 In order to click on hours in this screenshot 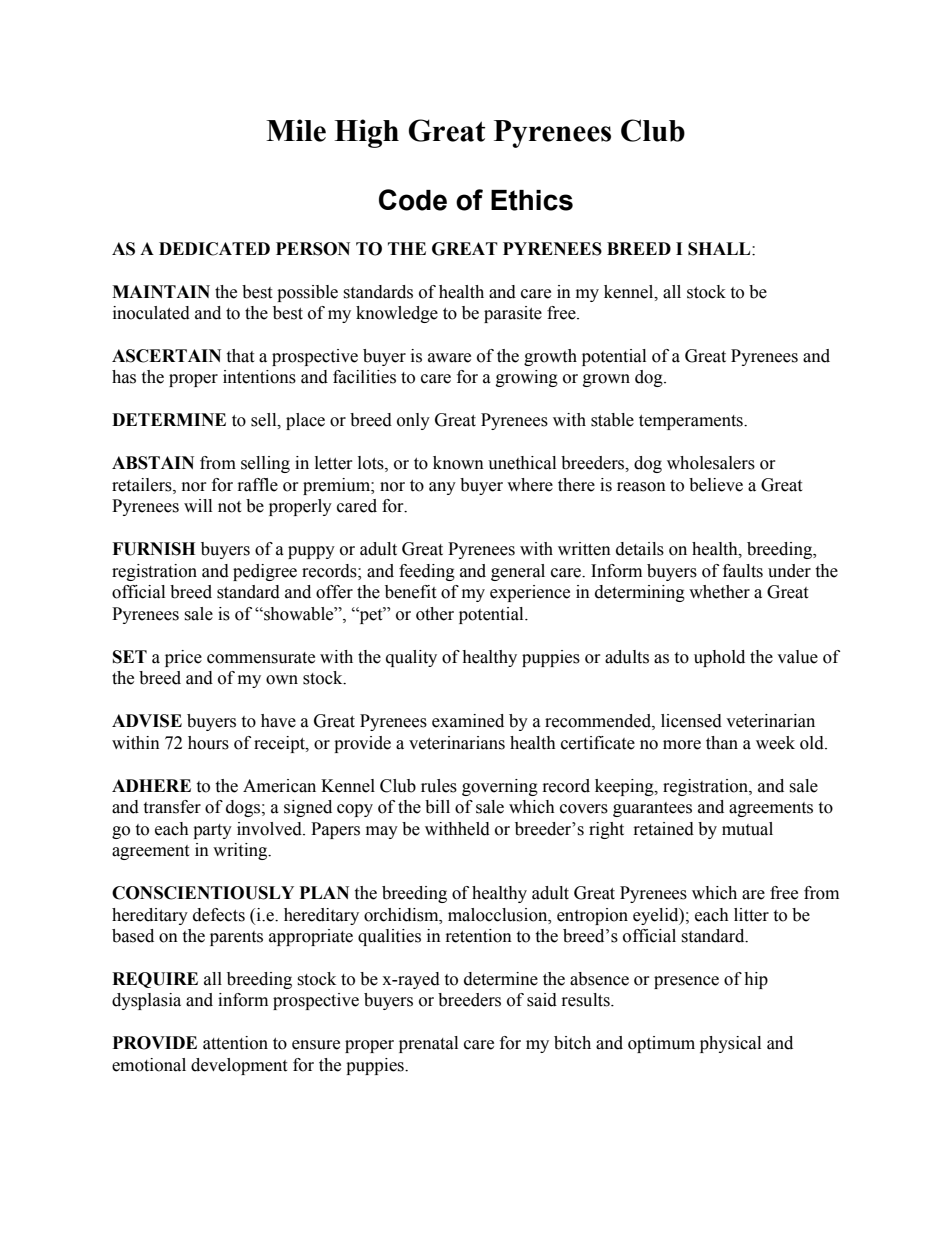, I will do `click(208, 743)`.
